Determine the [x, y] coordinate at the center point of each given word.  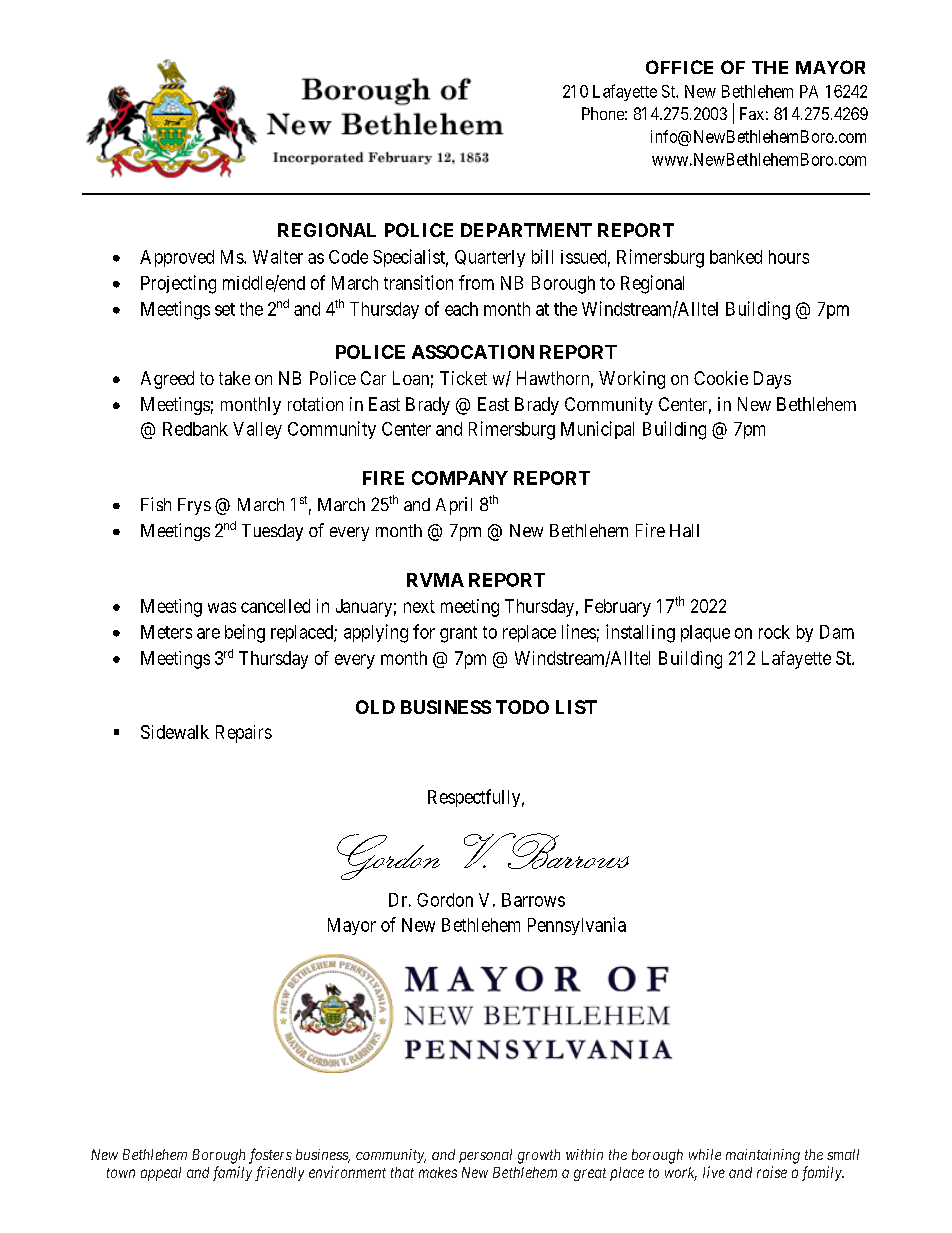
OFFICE [679, 67]
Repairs [244, 734]
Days [772, 380]
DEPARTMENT [526, 230]
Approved [177, 258]
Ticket [463, 378]
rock [774, 632]
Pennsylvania [577, 926]
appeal [161, 1174]
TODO [522, 707]
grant [458, 634]
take [234, 378]
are [208, 633]
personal [485, 1156]
